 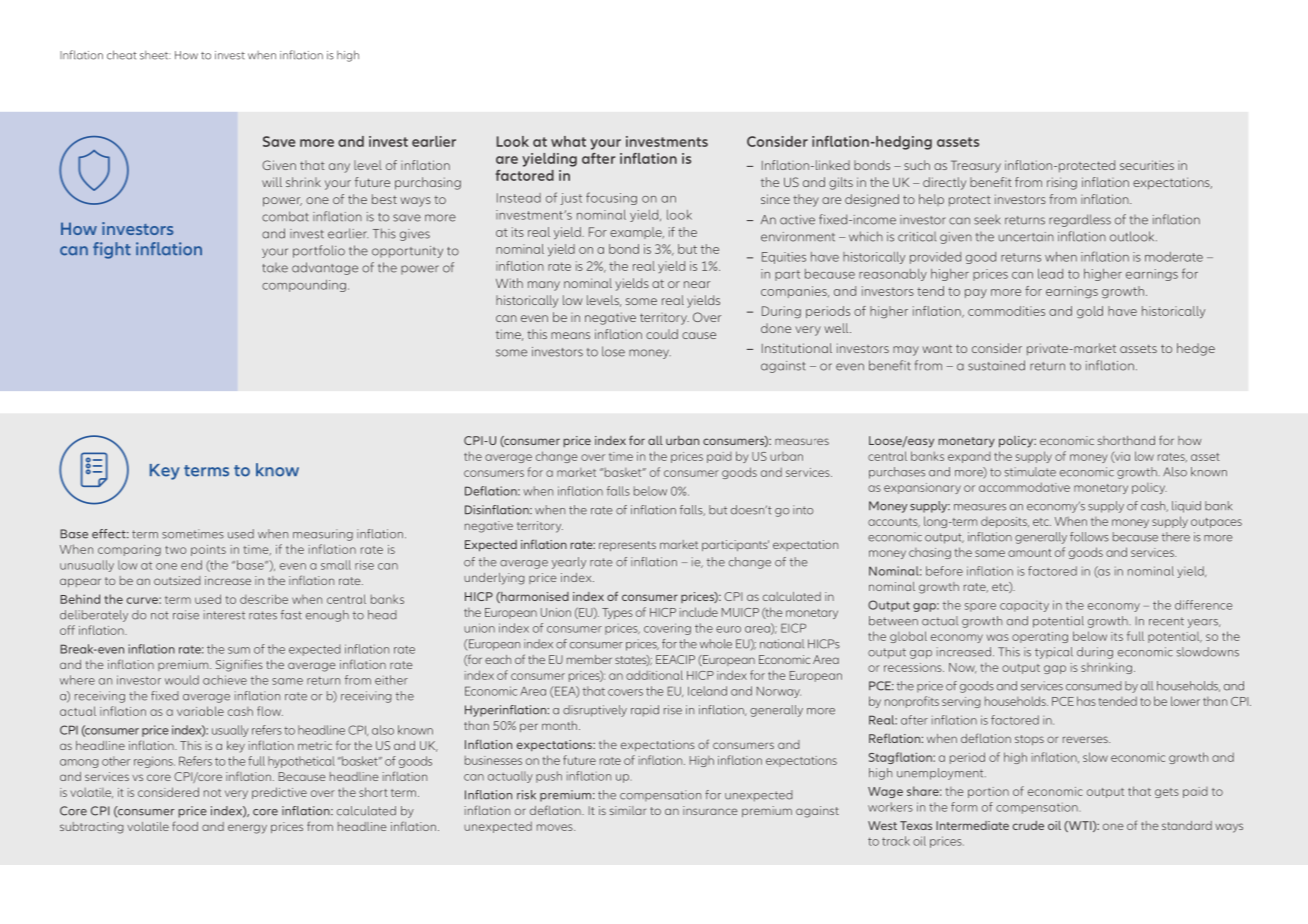 I want to click on crude, so click(x=1028, y=825).
